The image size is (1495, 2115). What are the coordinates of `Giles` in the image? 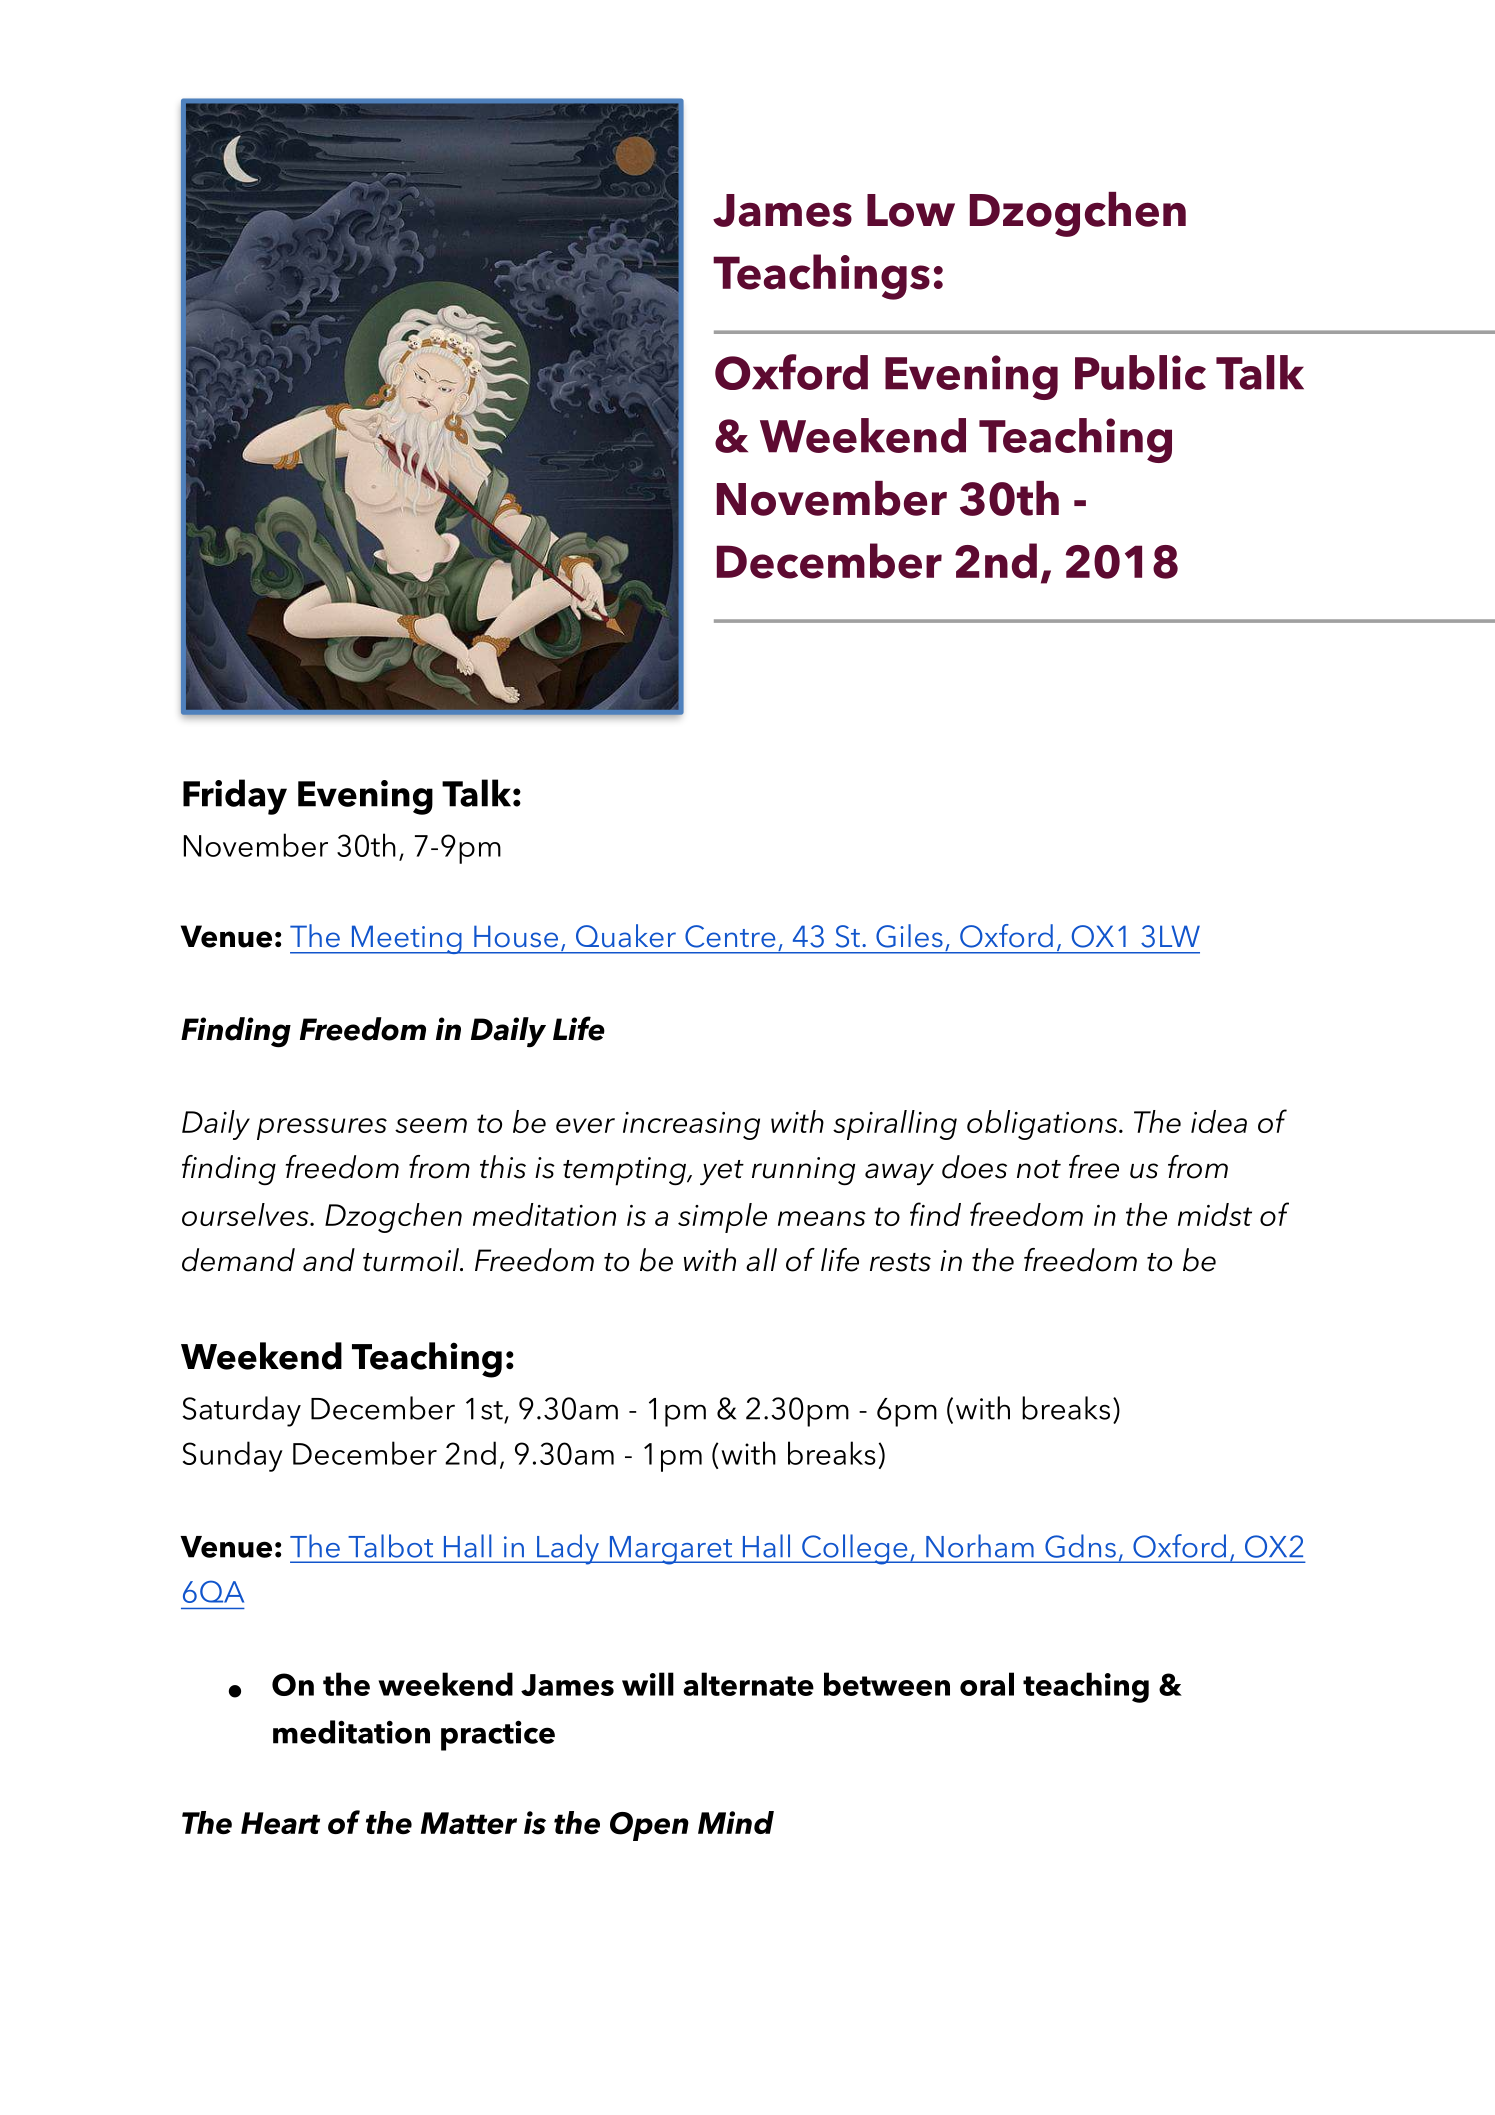 It's located at (909, 936).
